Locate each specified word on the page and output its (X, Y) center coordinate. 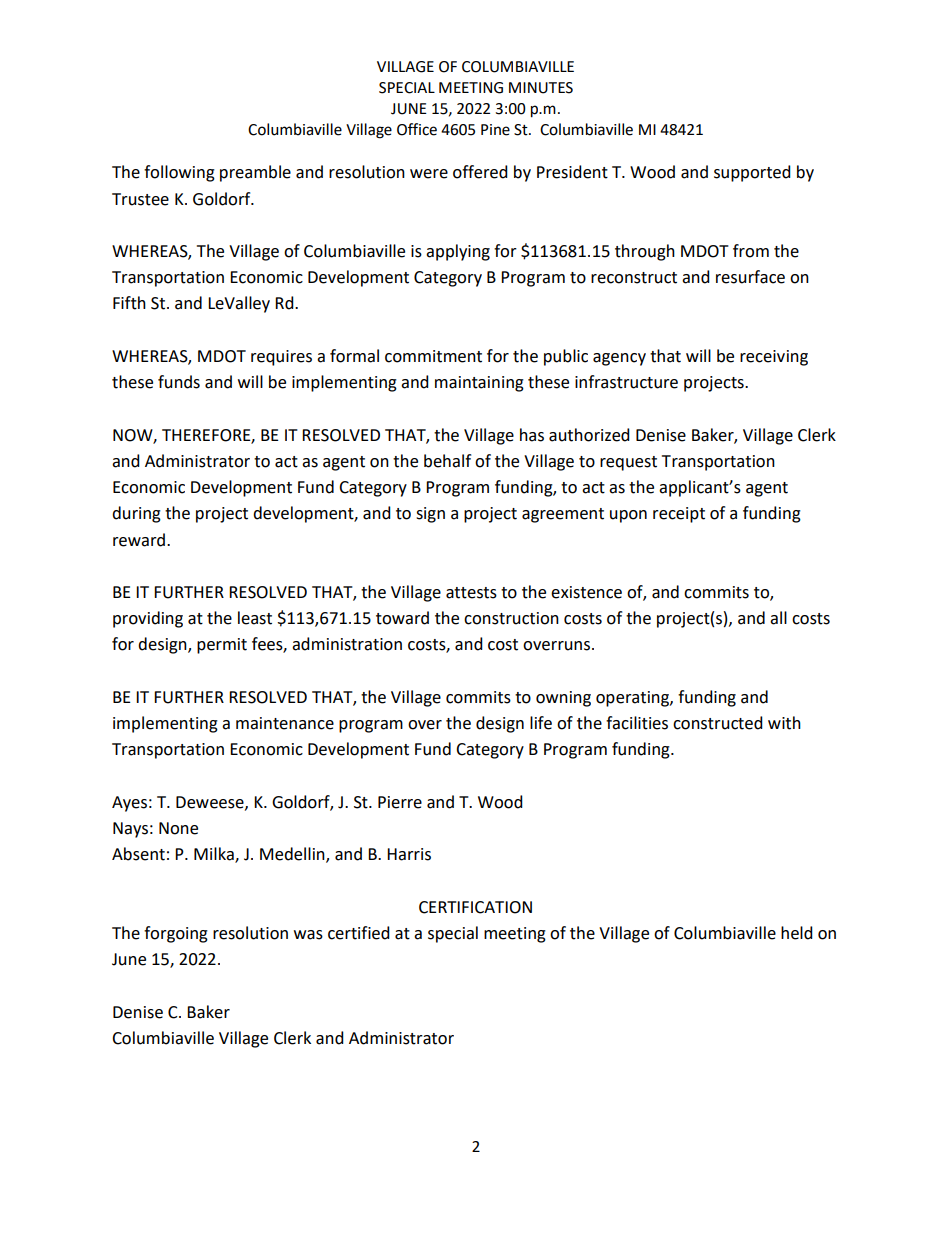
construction (511, 618)
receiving (774, 358)
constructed (718, 723)
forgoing (176, 934)
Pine (495, 130)
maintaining (479, 384)
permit (222, 646)
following (179, 173)
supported (752, 173)
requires (281, 358)
